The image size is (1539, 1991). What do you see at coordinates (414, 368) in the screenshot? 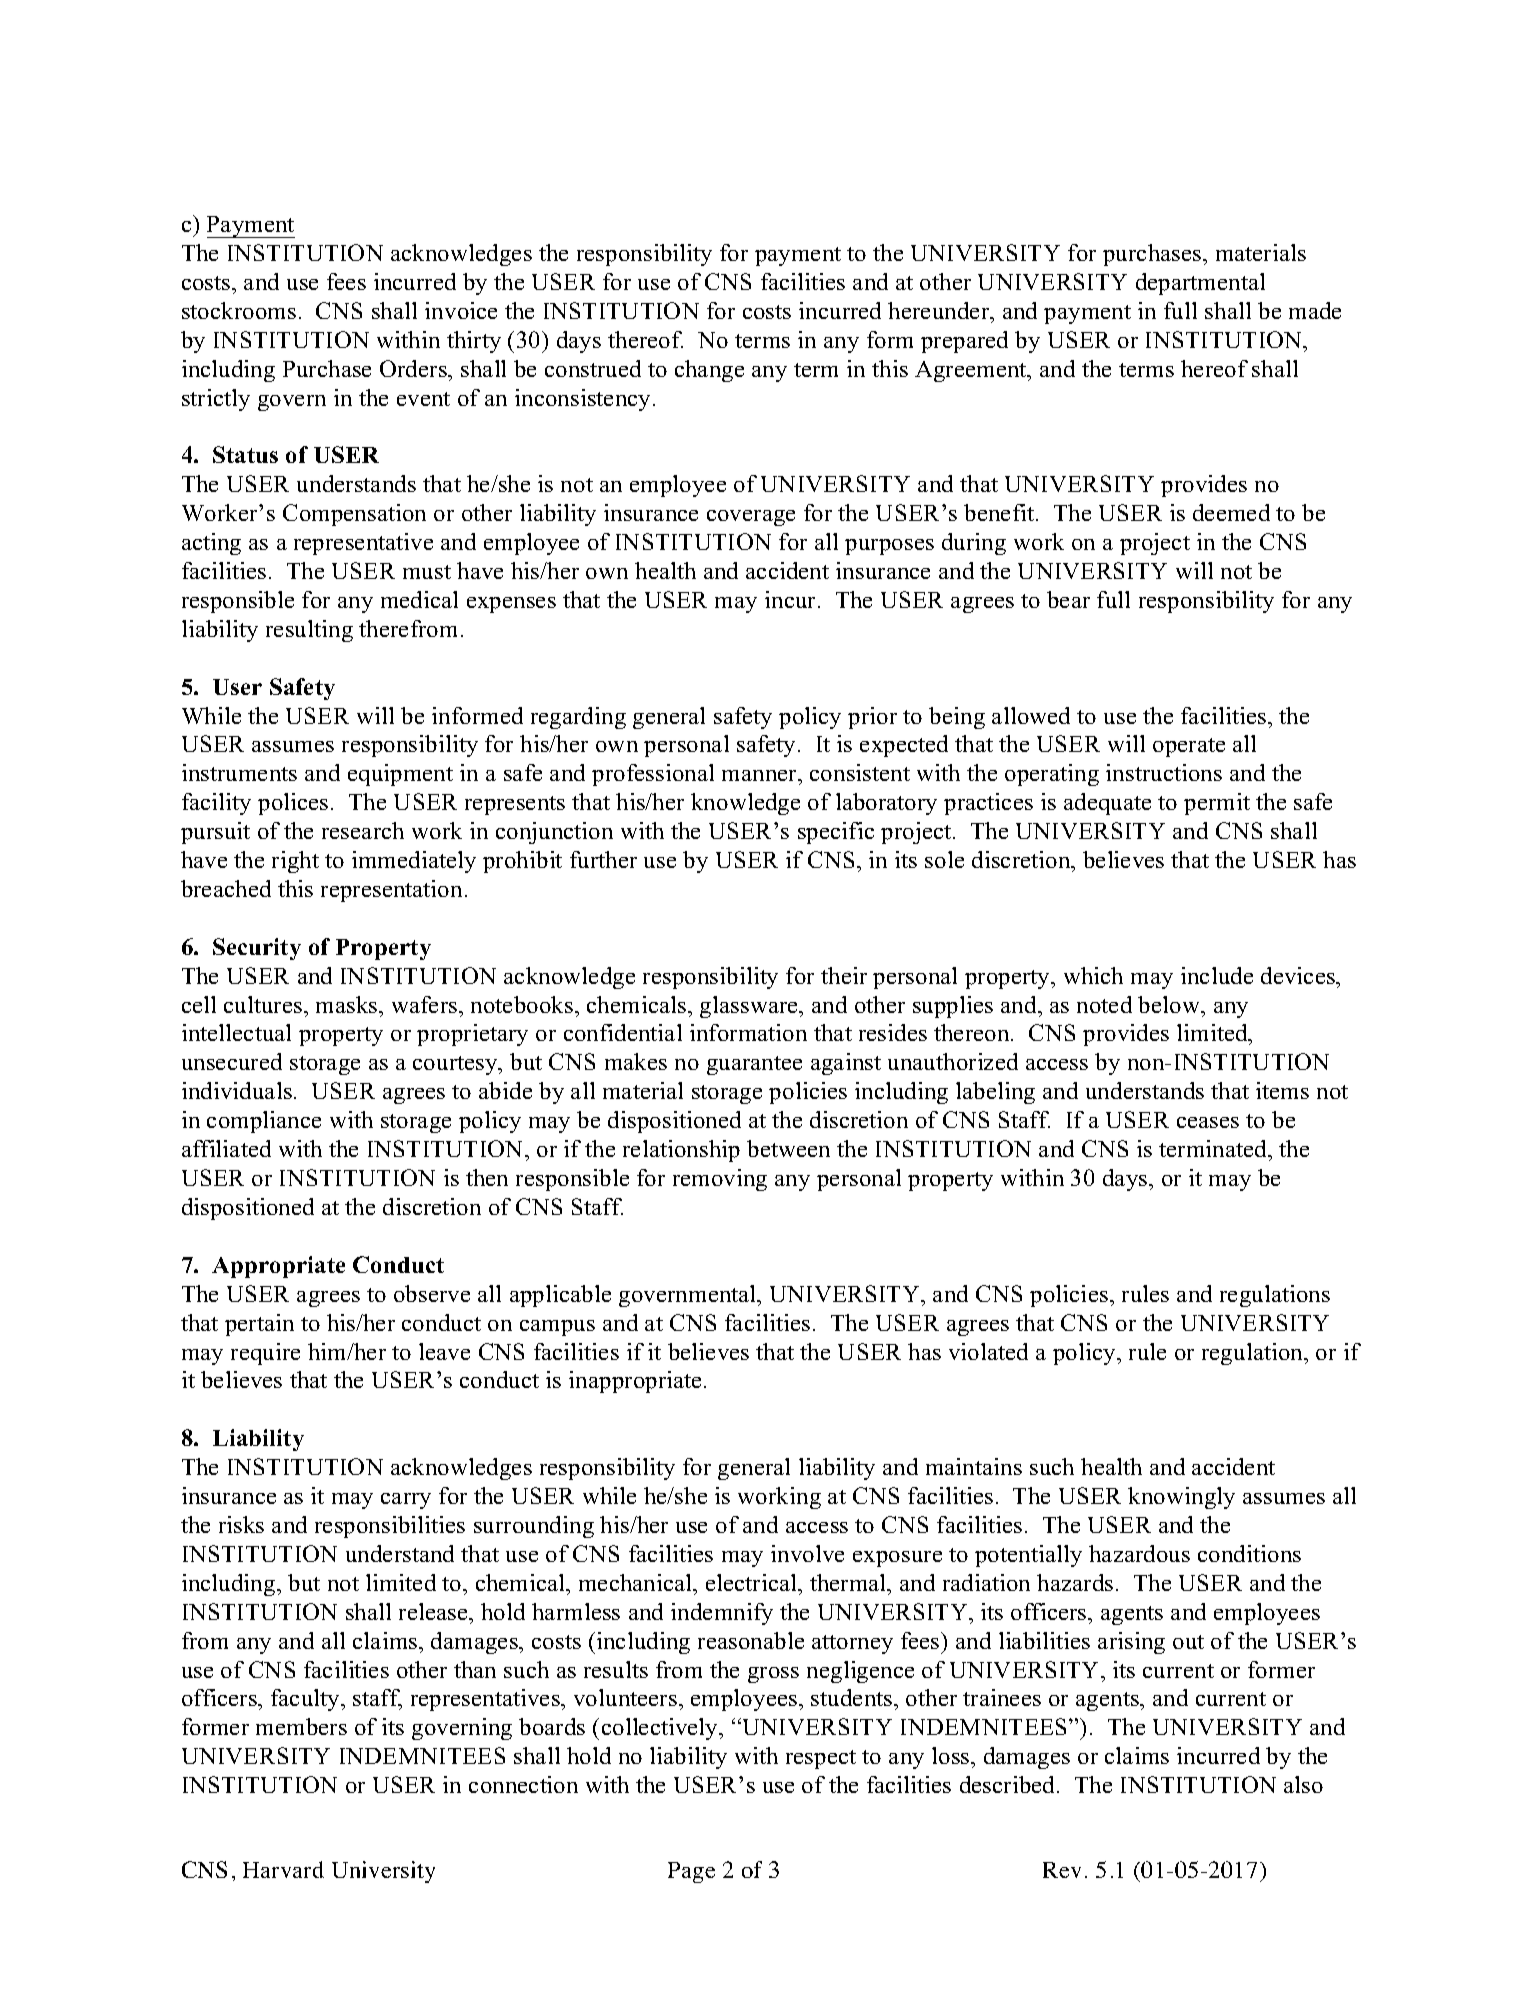
I see `Orders` at bounding box center [414, 368].
